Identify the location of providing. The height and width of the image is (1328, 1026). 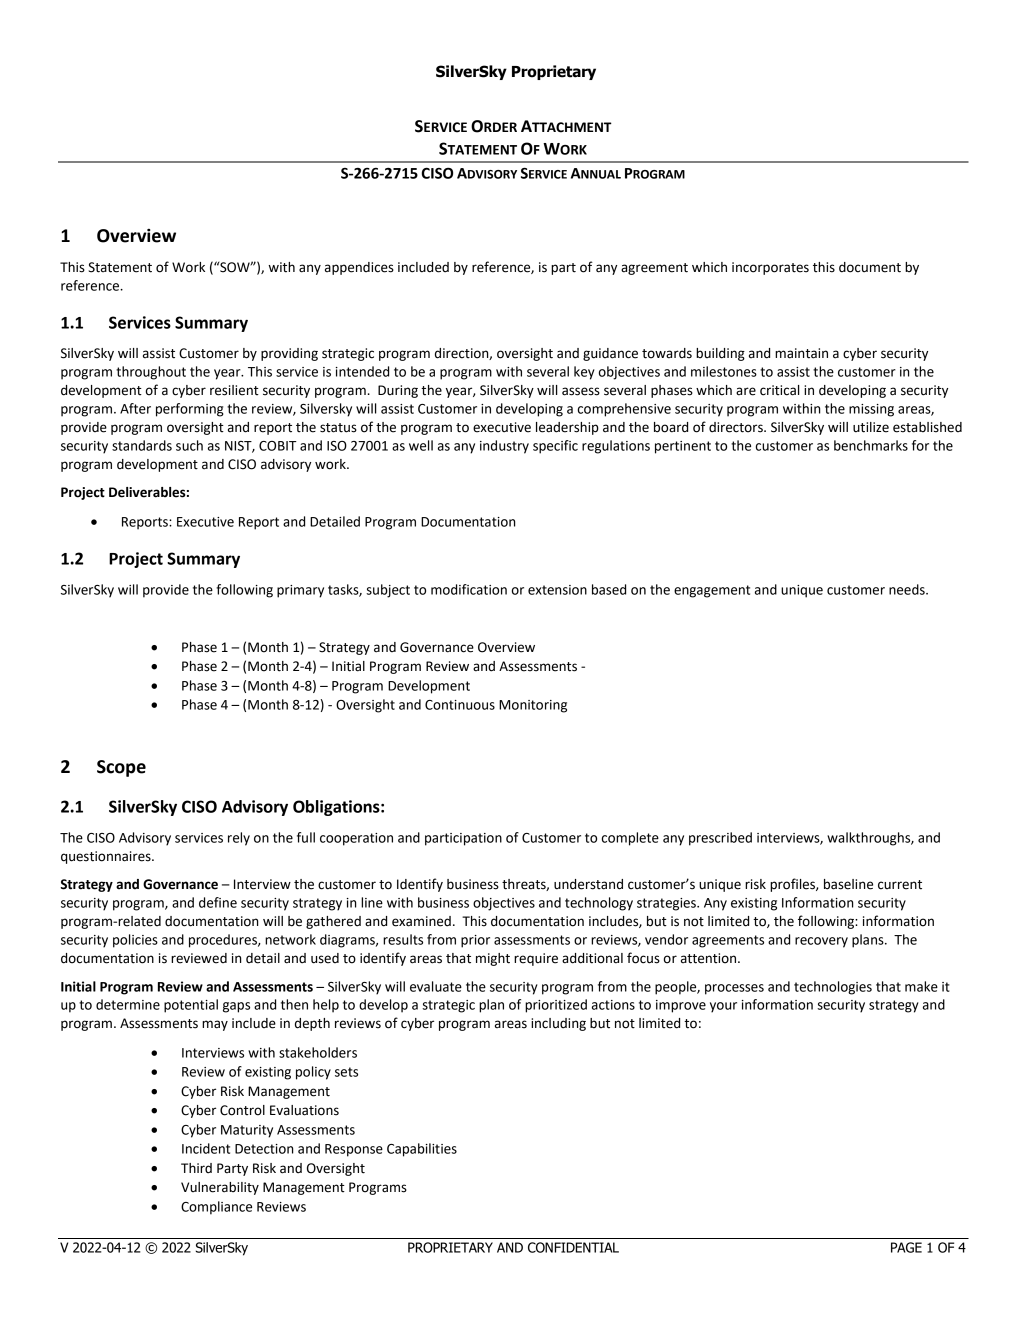
(289, 354).
